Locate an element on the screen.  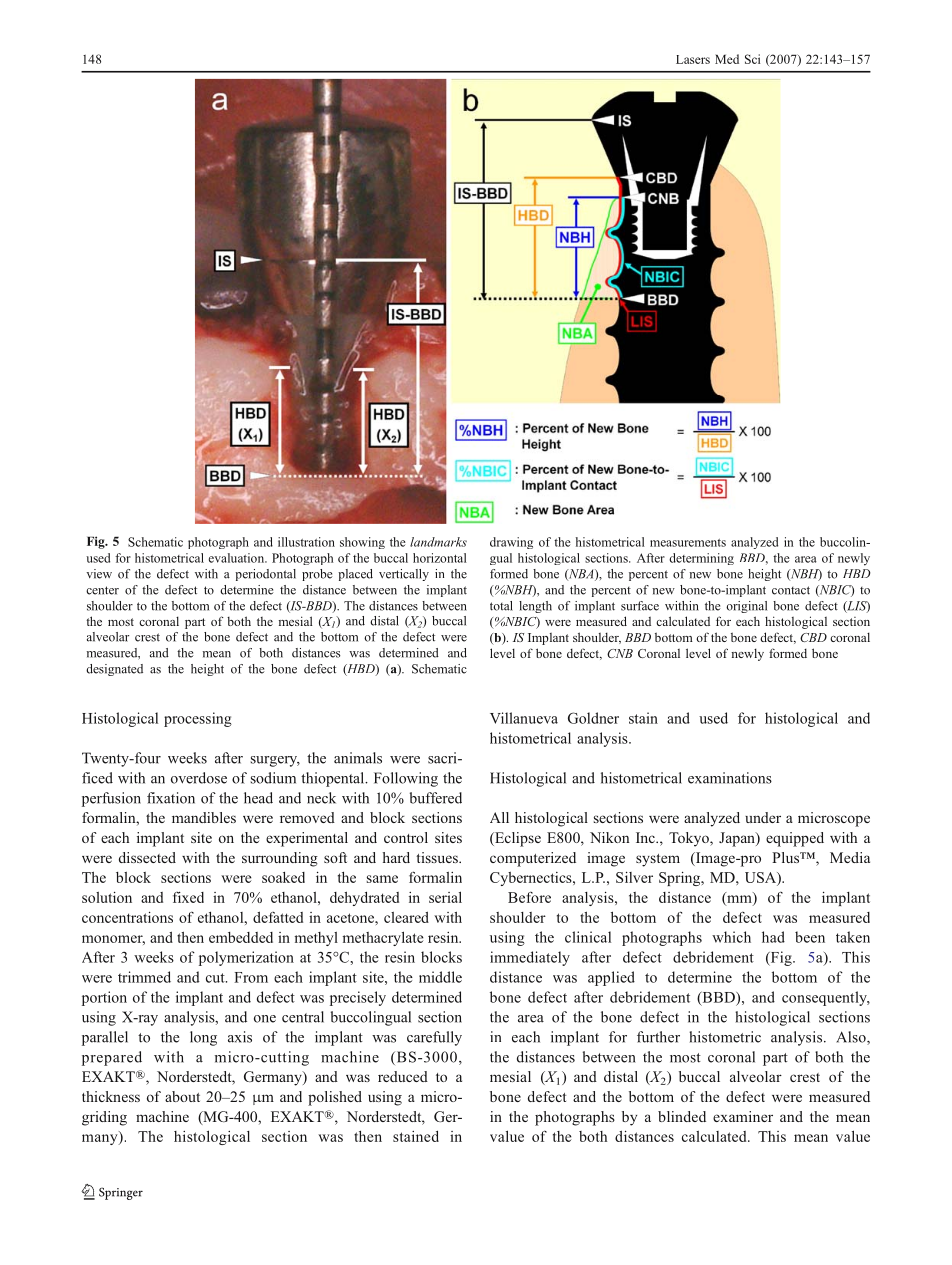
contact is located at coordinates (791, 590).
